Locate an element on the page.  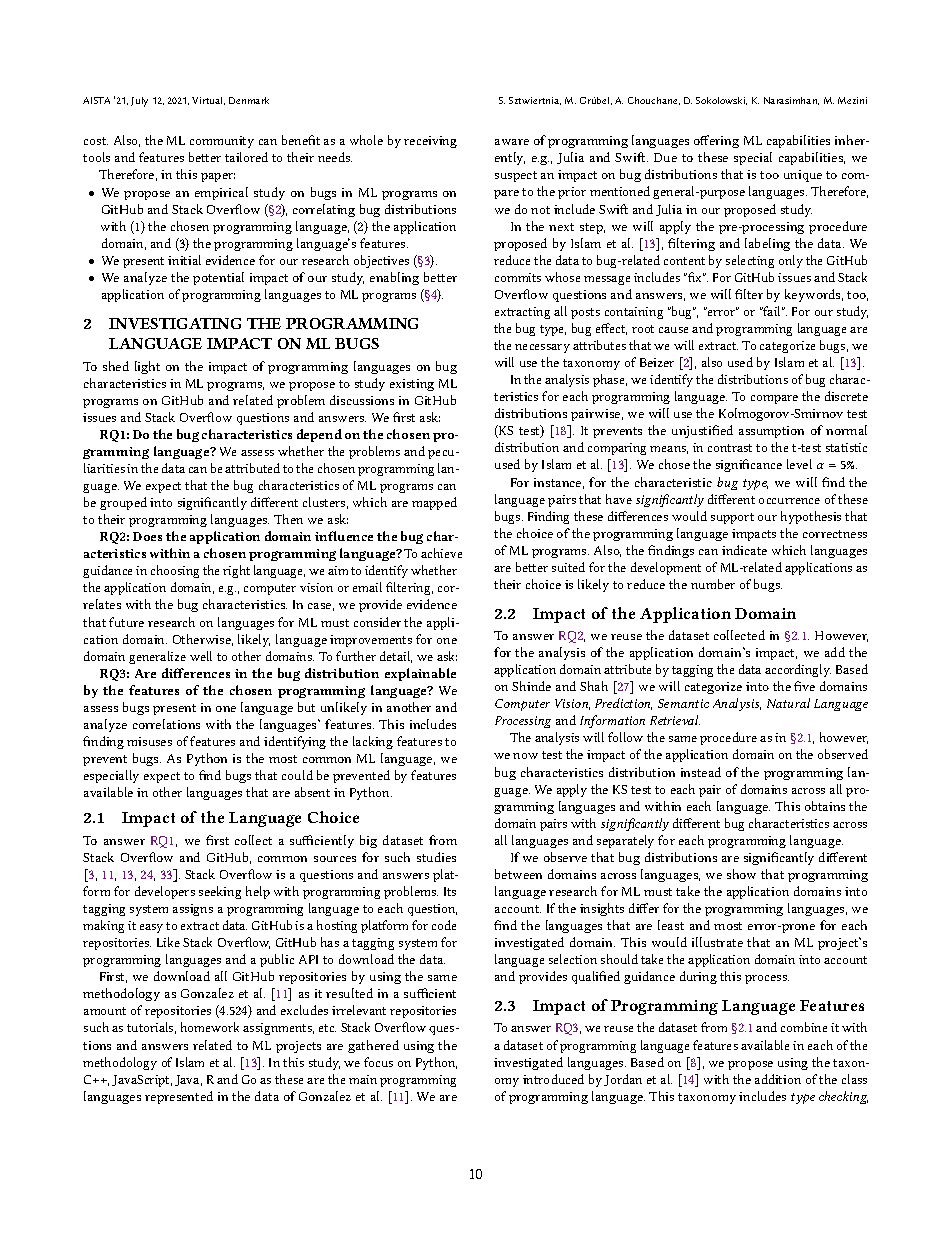
instead is located at coordinates (701, 772).
